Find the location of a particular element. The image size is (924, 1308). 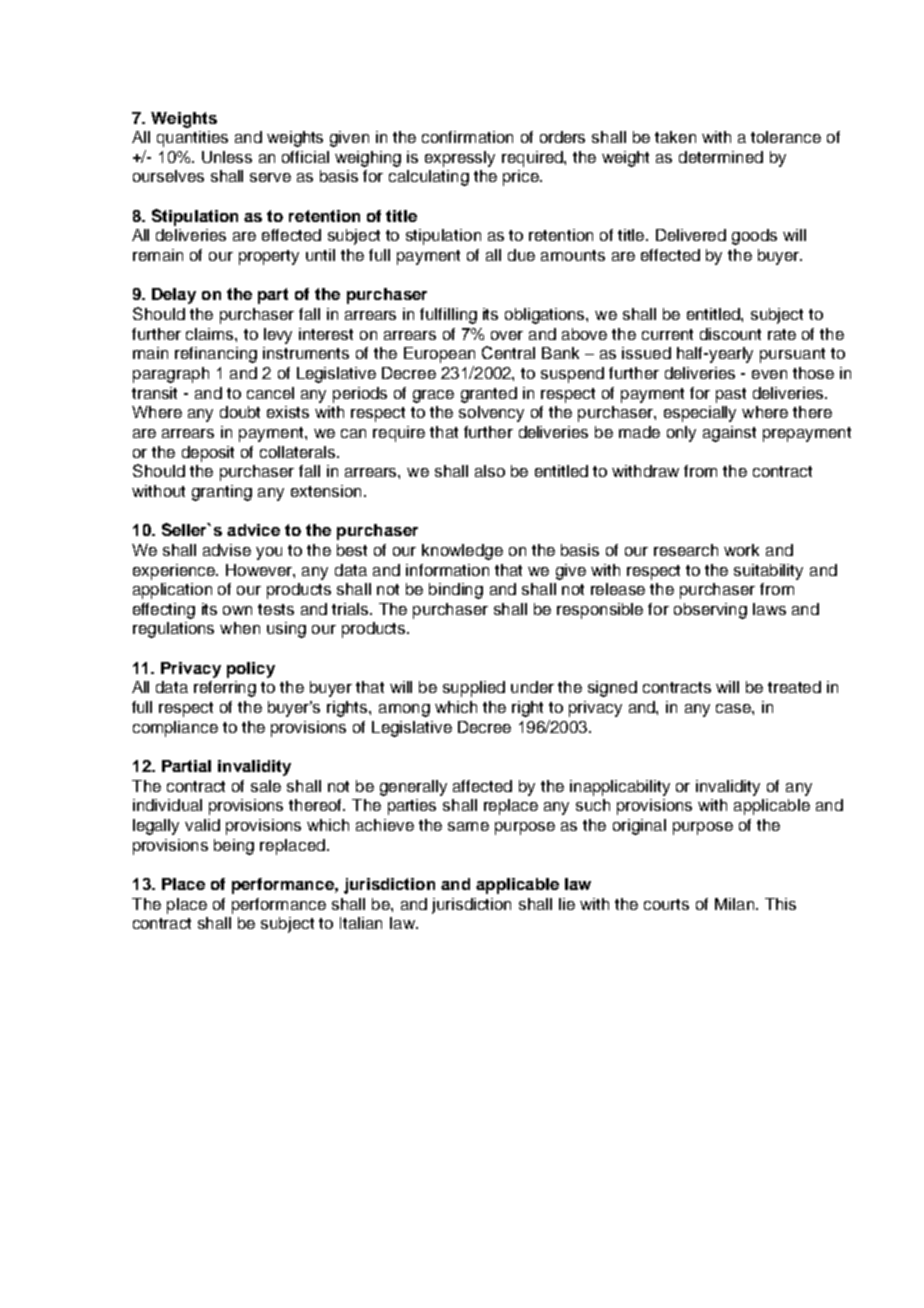

treated is located at coordinates (794, 687).
